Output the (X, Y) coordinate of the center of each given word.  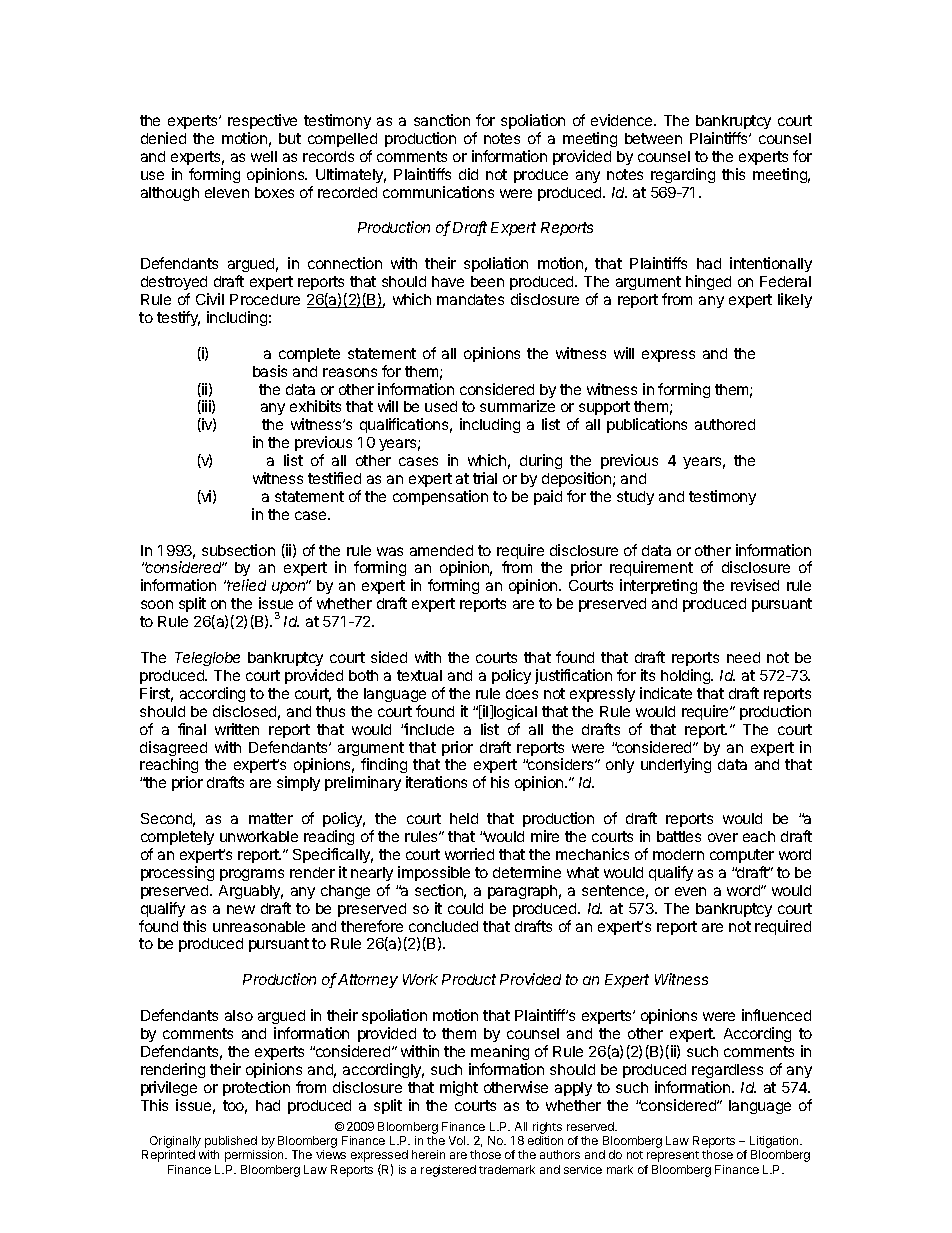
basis (270, 371)
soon (157, 604)
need (743, 657)
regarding (683, 175)
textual (419, 675)
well (264, 156)
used (441, 406)
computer (742, 856)
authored (725, 424)
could (465, 908)
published (231, 1143)
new (241, 909)
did (468, 174)
